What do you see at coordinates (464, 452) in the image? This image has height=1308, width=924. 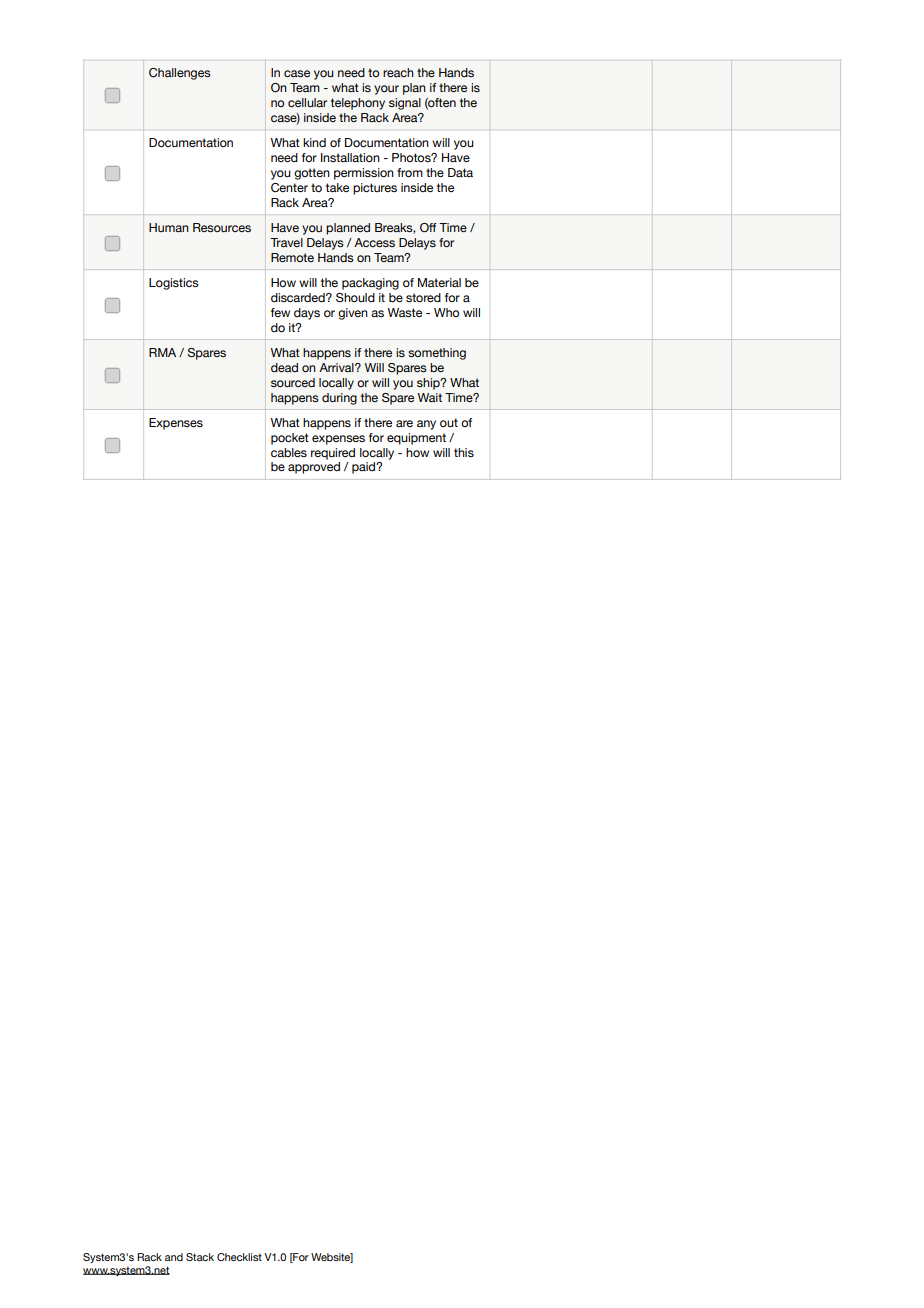 I see `this` at bounding box center [464, 452].
